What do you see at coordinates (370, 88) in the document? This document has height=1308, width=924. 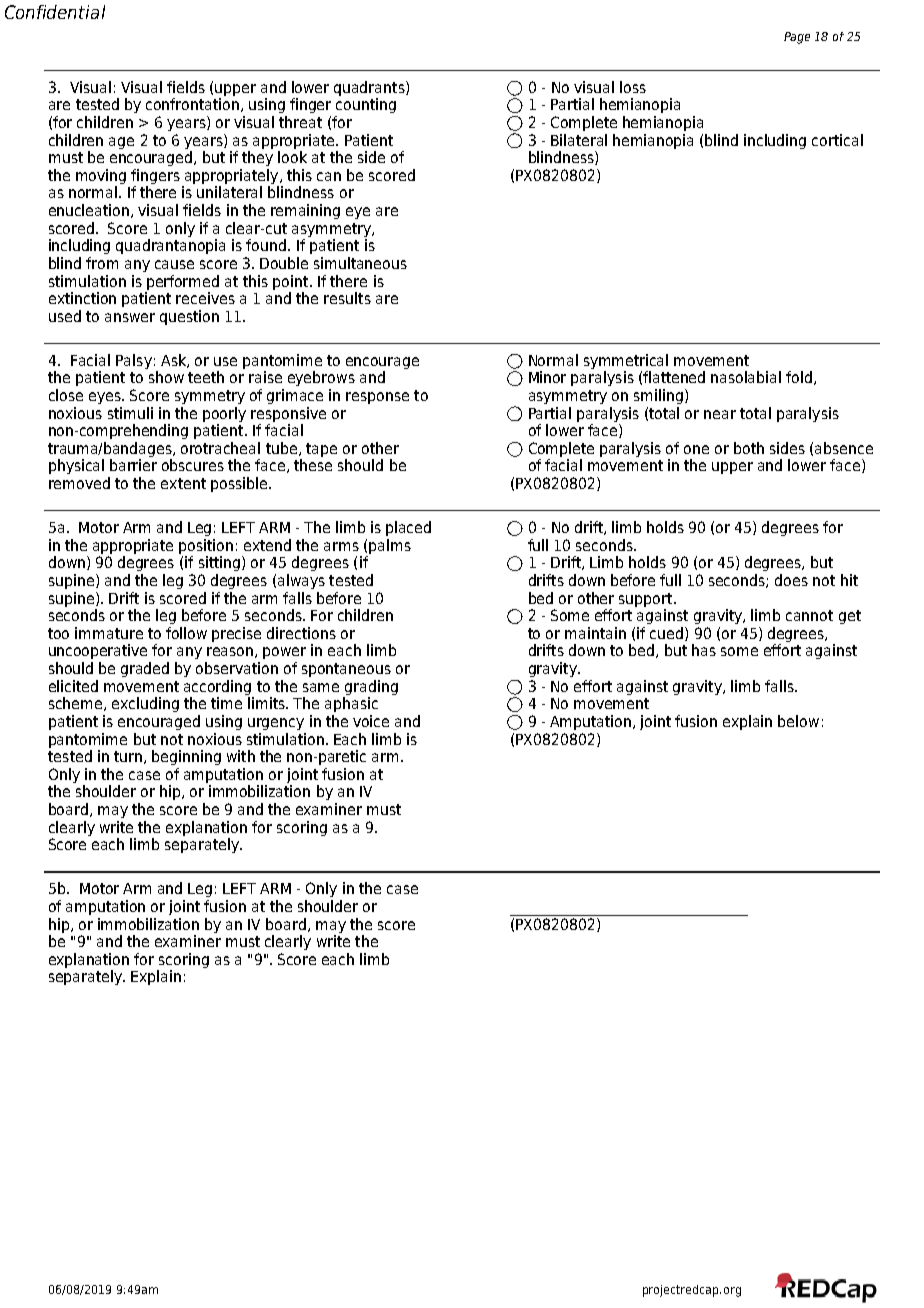 I see `quadrants` at bounding box center [370, 88].
